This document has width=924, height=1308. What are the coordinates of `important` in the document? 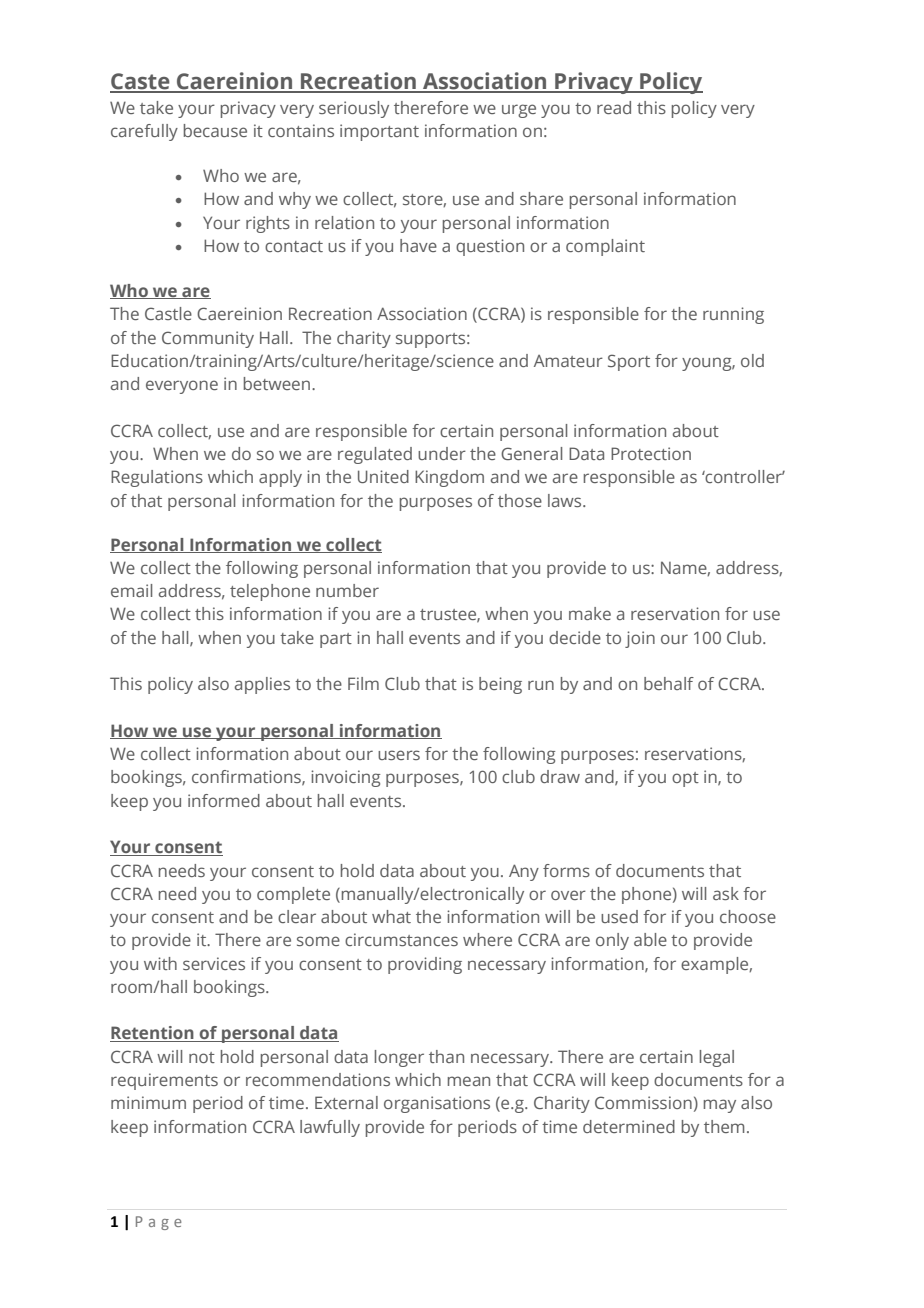 It's located at (379, 132).
